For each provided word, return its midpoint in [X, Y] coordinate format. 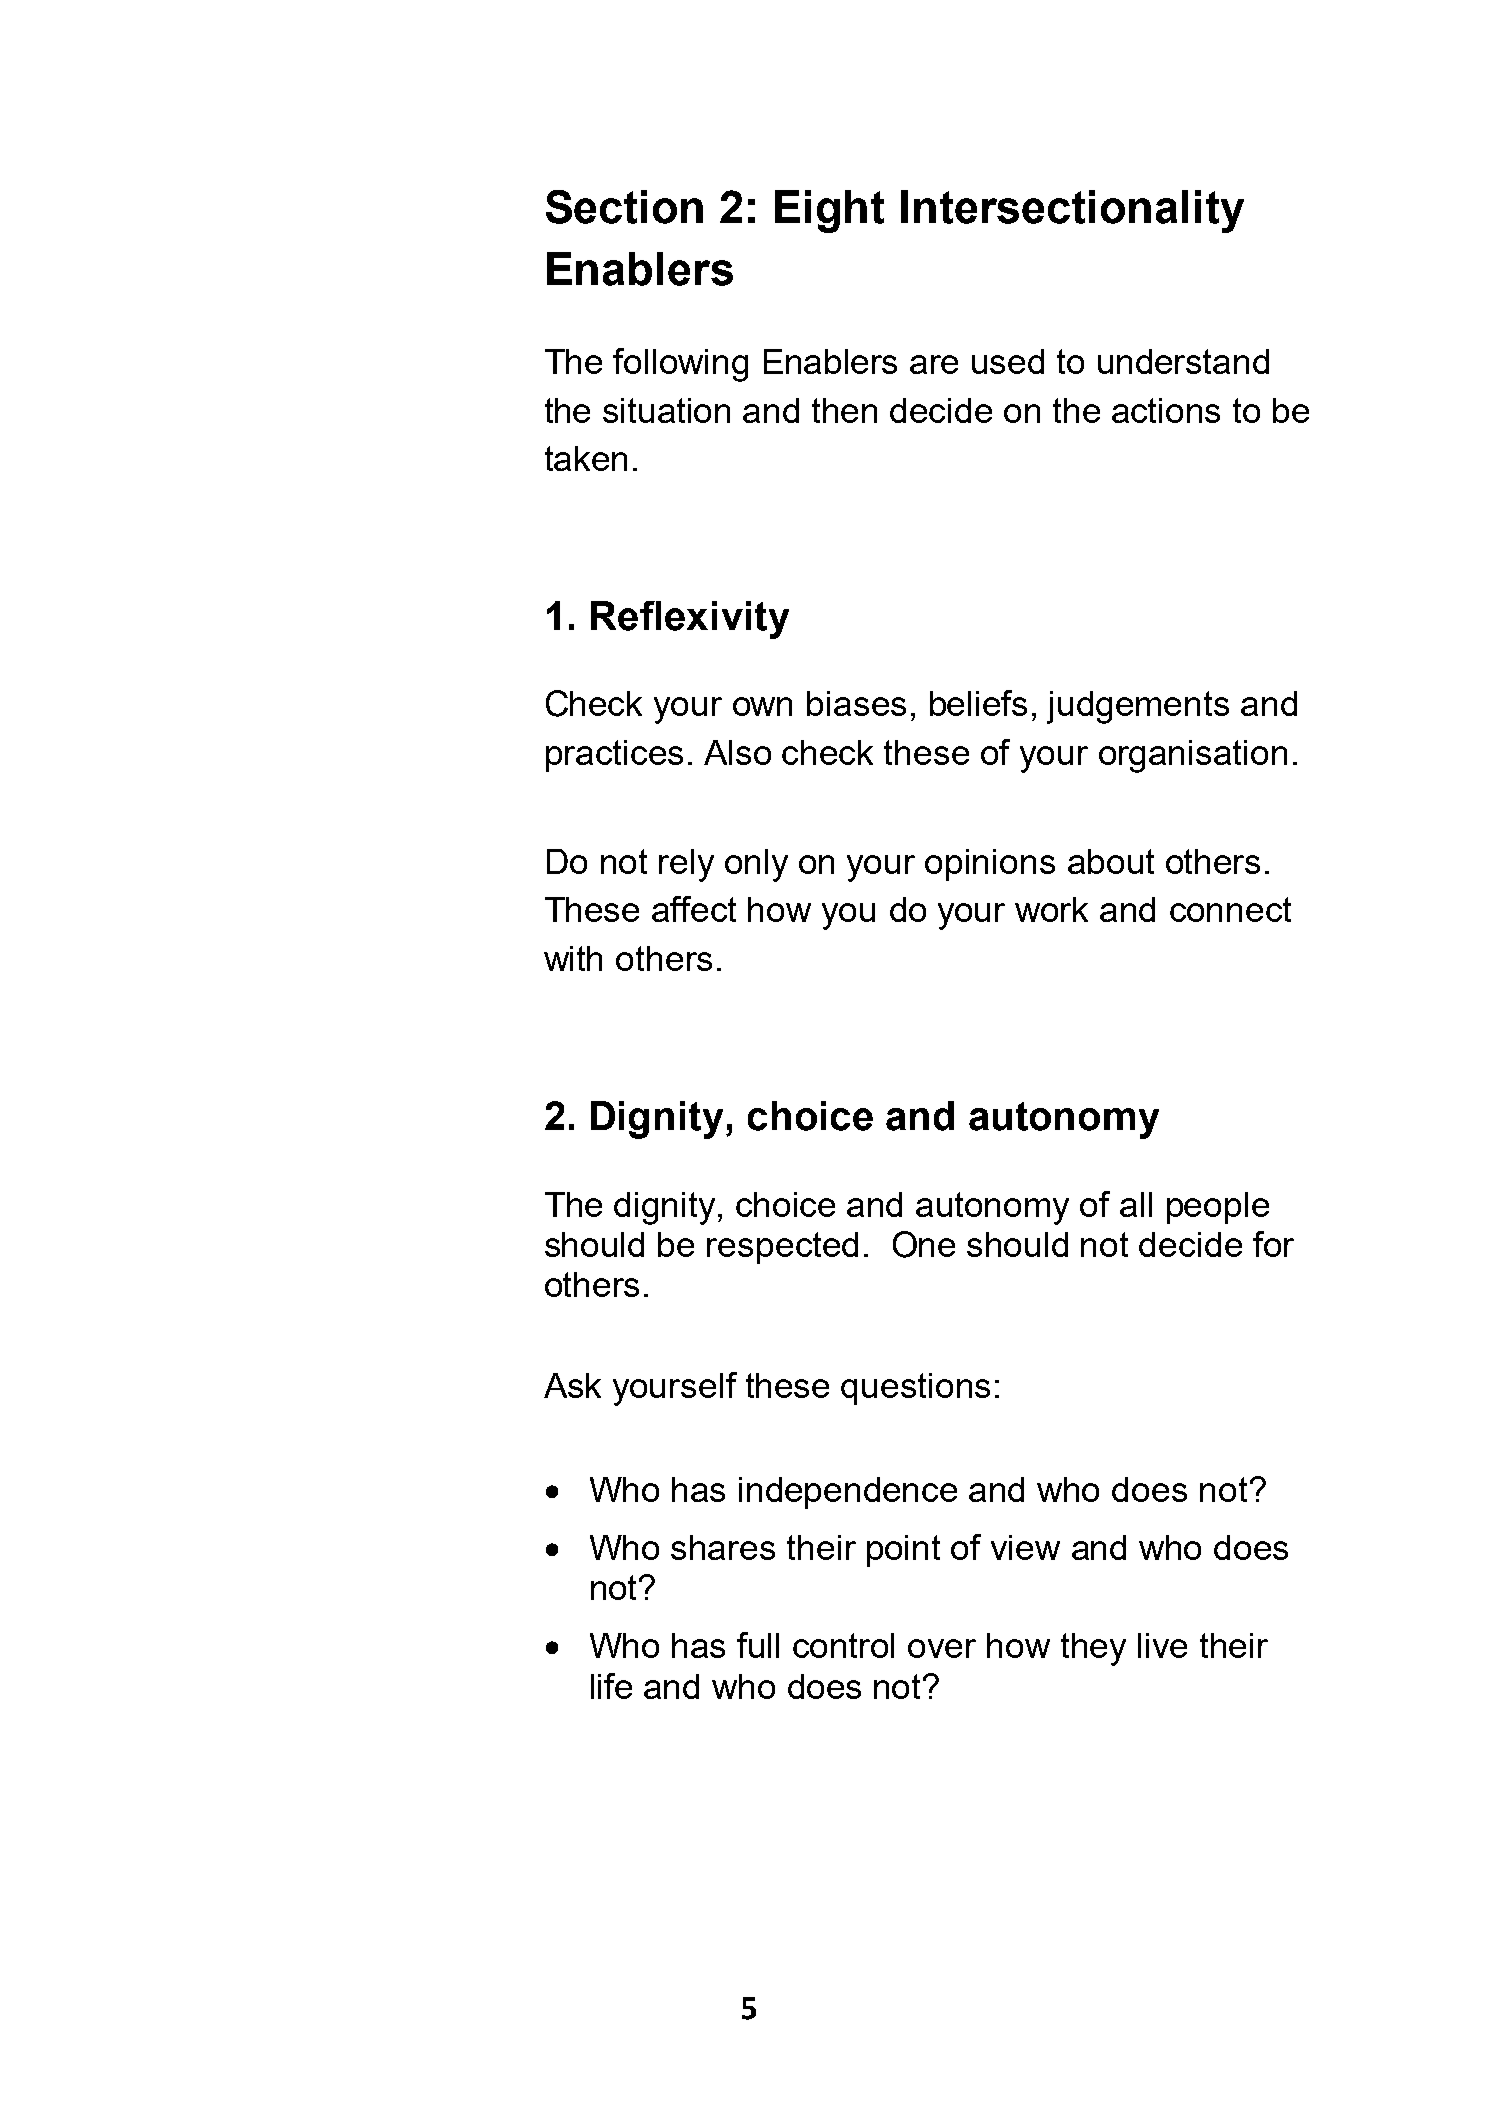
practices [614, 756]
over [942, 1648]
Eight [829, 211]
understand [1183, 361]
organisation [1193, 756]
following [680, 365]
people [1218, 1208]
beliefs [978, 703]
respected [782, 1248]
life [611, 1686]
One [924, 1244]
